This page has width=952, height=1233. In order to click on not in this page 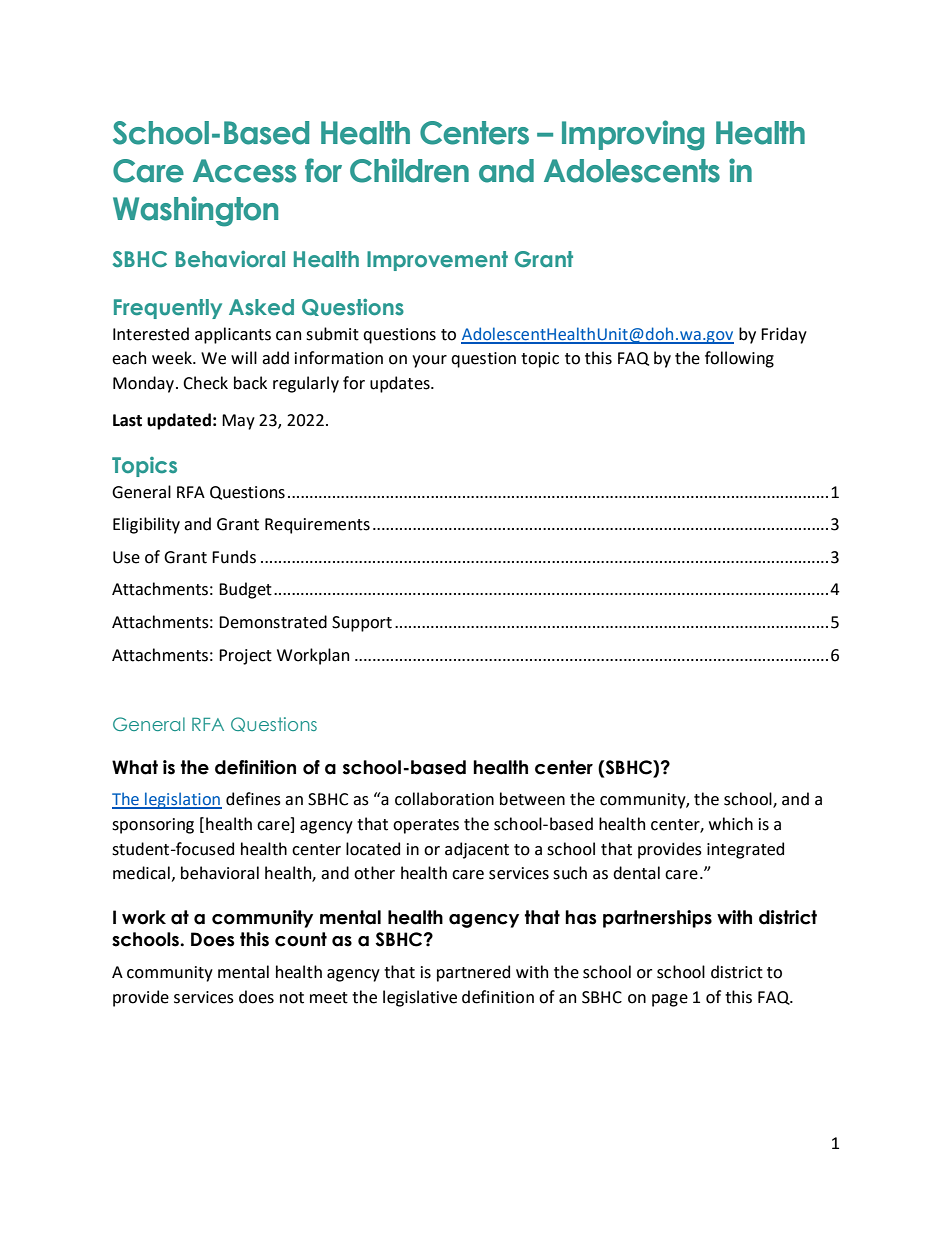, I will do `click(292, 998)`.
